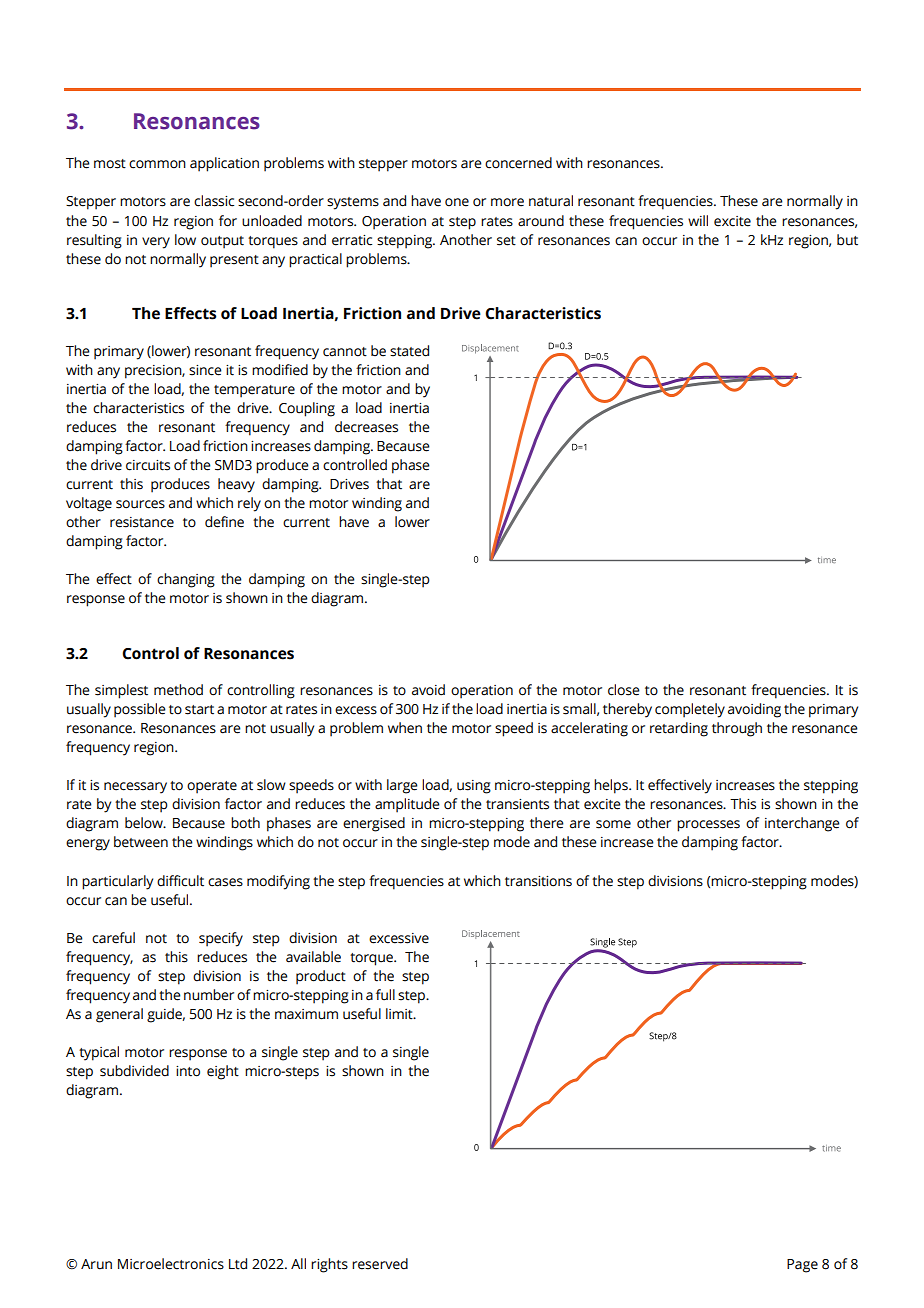  What do you see at coordinates (380, 1264) in the screenshot?
I see `reserved` at bounding box center [380, 1264].
